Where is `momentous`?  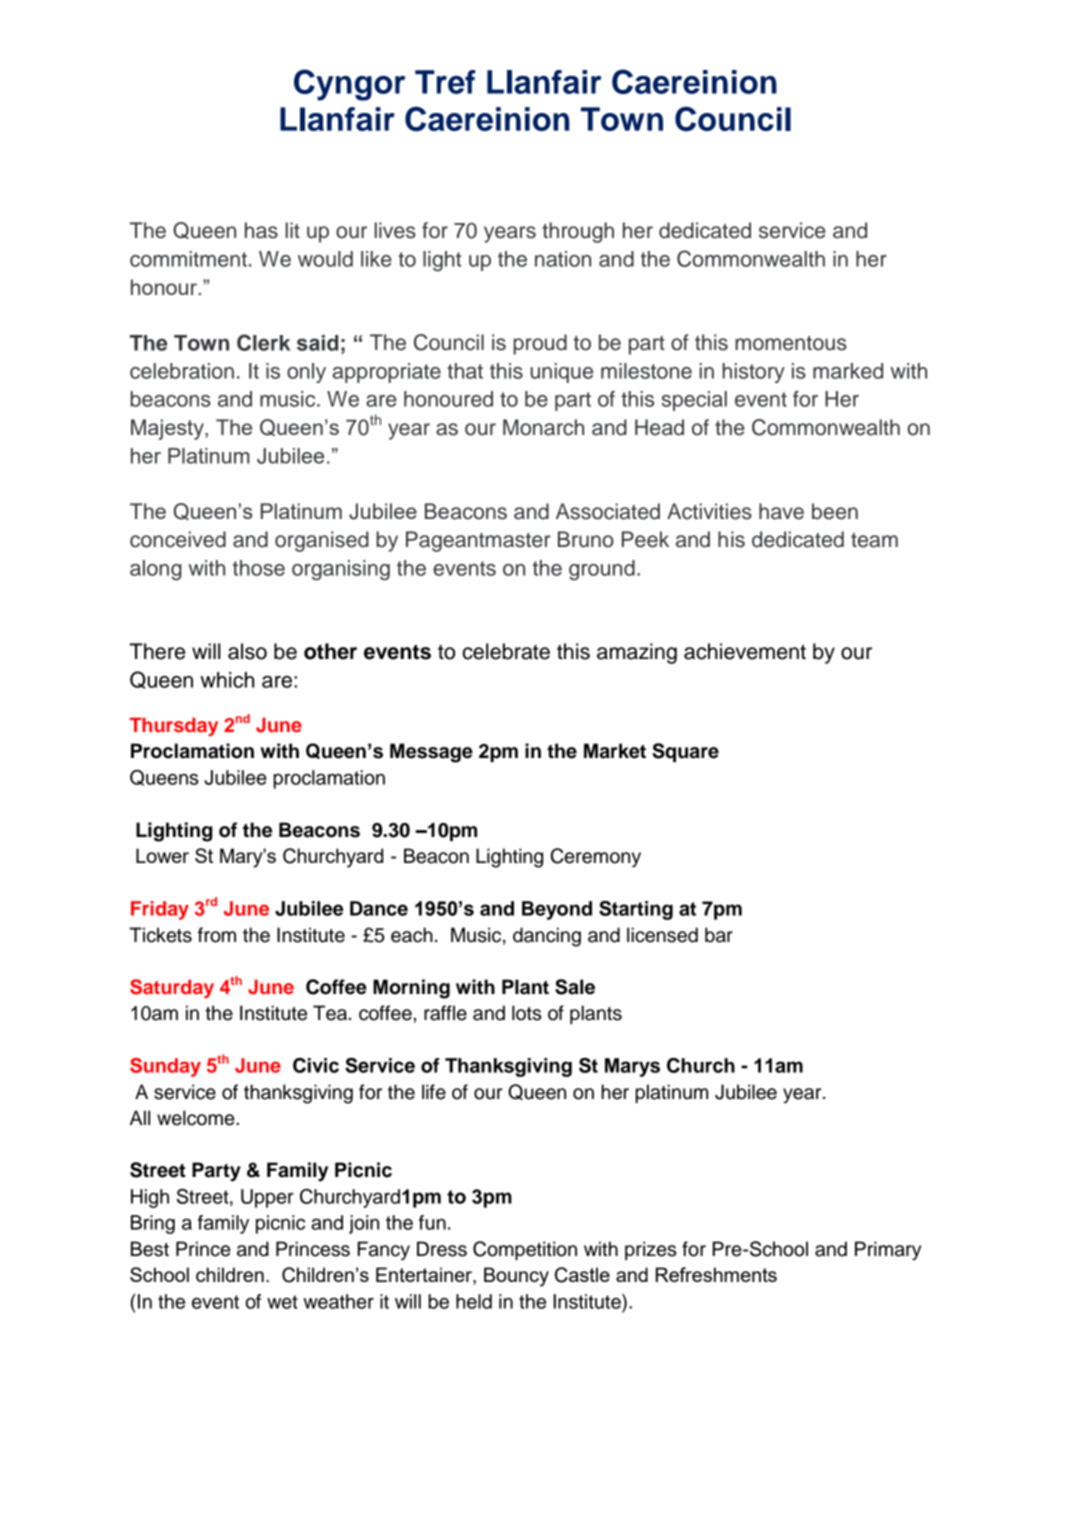 momentous is located at coordinates (791, 343).
